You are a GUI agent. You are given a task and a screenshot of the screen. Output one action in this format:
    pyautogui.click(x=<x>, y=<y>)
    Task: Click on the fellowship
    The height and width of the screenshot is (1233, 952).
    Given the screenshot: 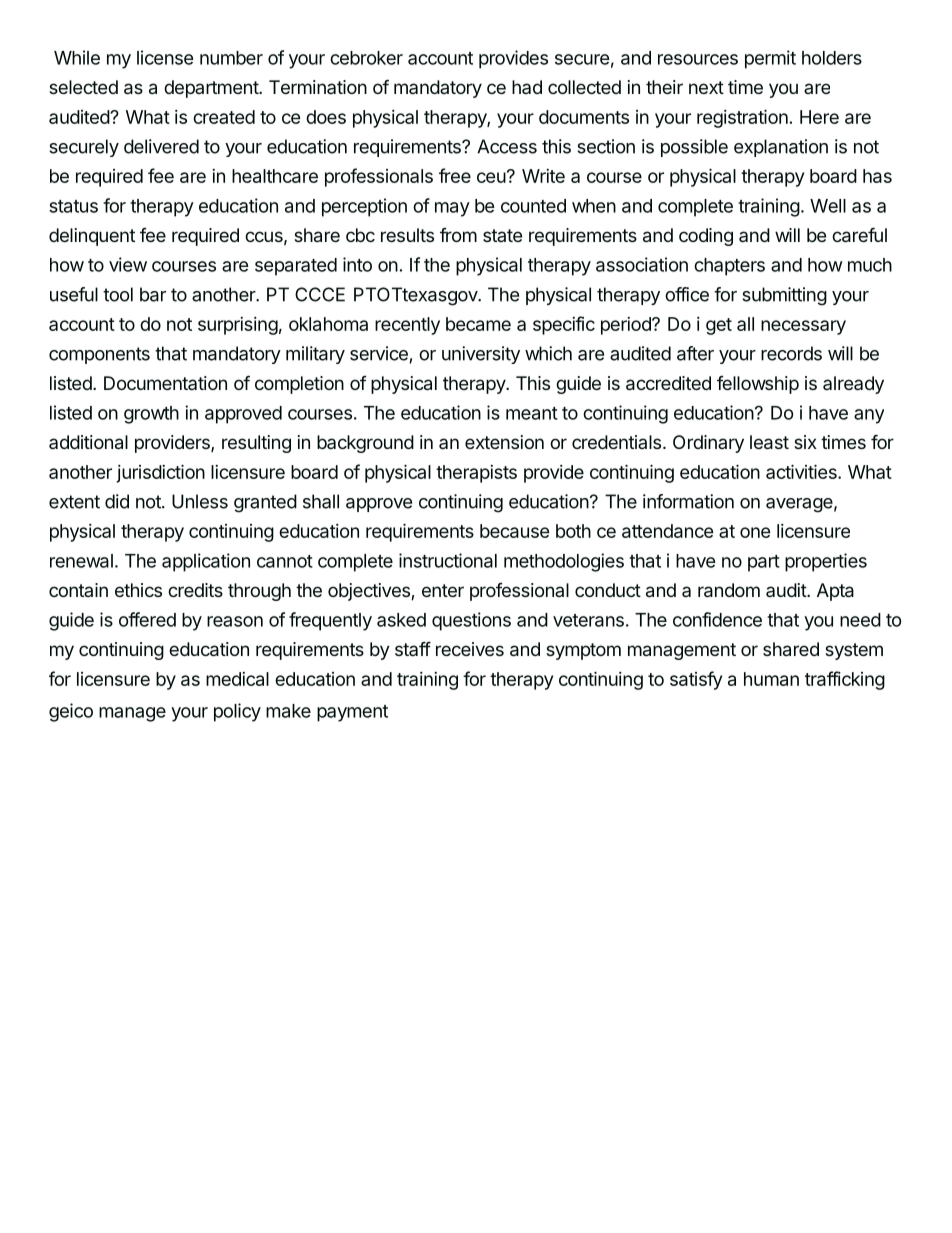 What is the action you would take?
    pyautogui.click(x=758, y=385)
